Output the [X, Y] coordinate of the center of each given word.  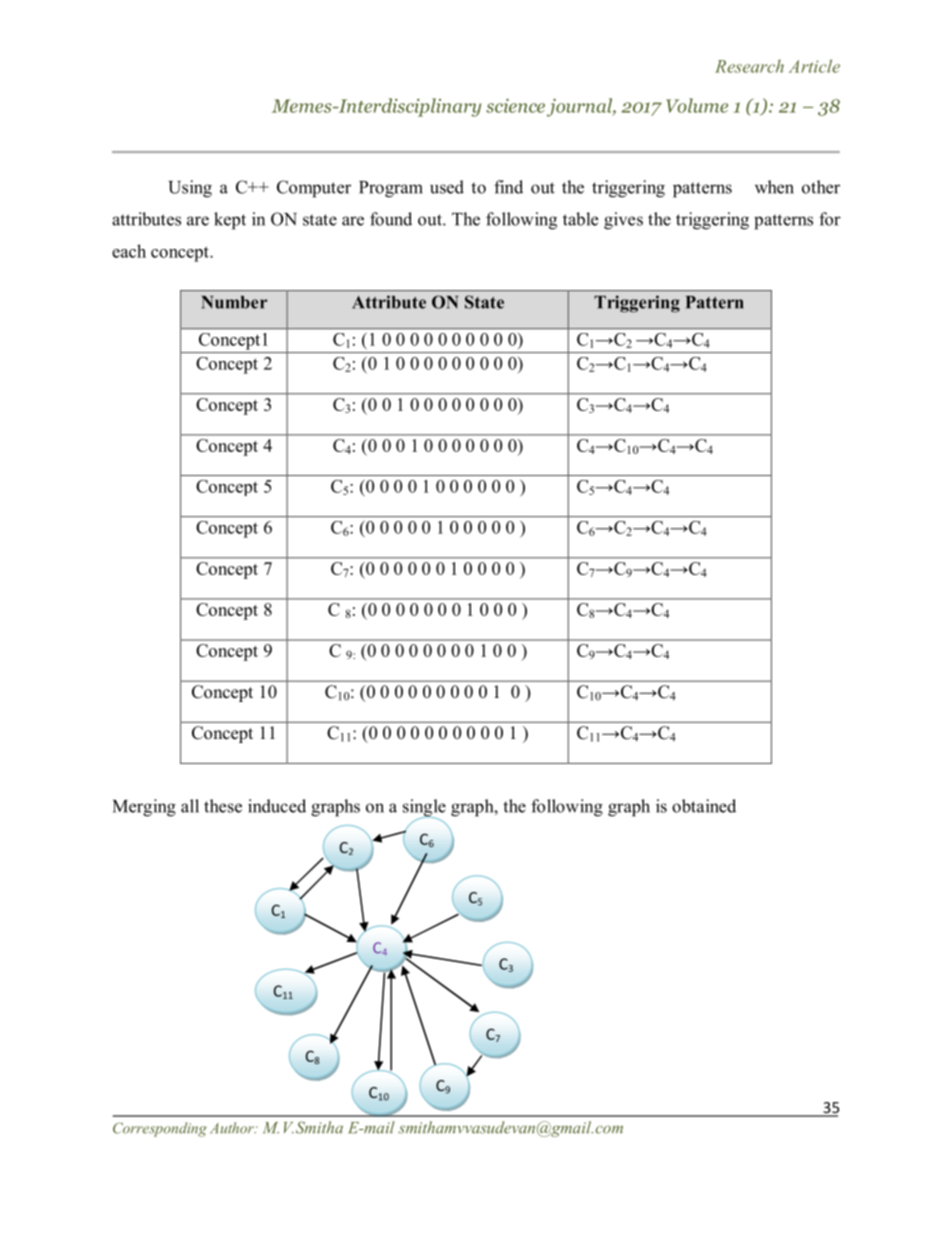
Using [190, 189]
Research [749, 66]
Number [234, 302]
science [515, 105]
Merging [144, 808]
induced [277, 806]
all [190, 806]
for [830, 219]
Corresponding [160, 1129]
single [424, 809]
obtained [704, 806]
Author [233, 1128]
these [223, 806]
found [391, 219]
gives [623, 221]
